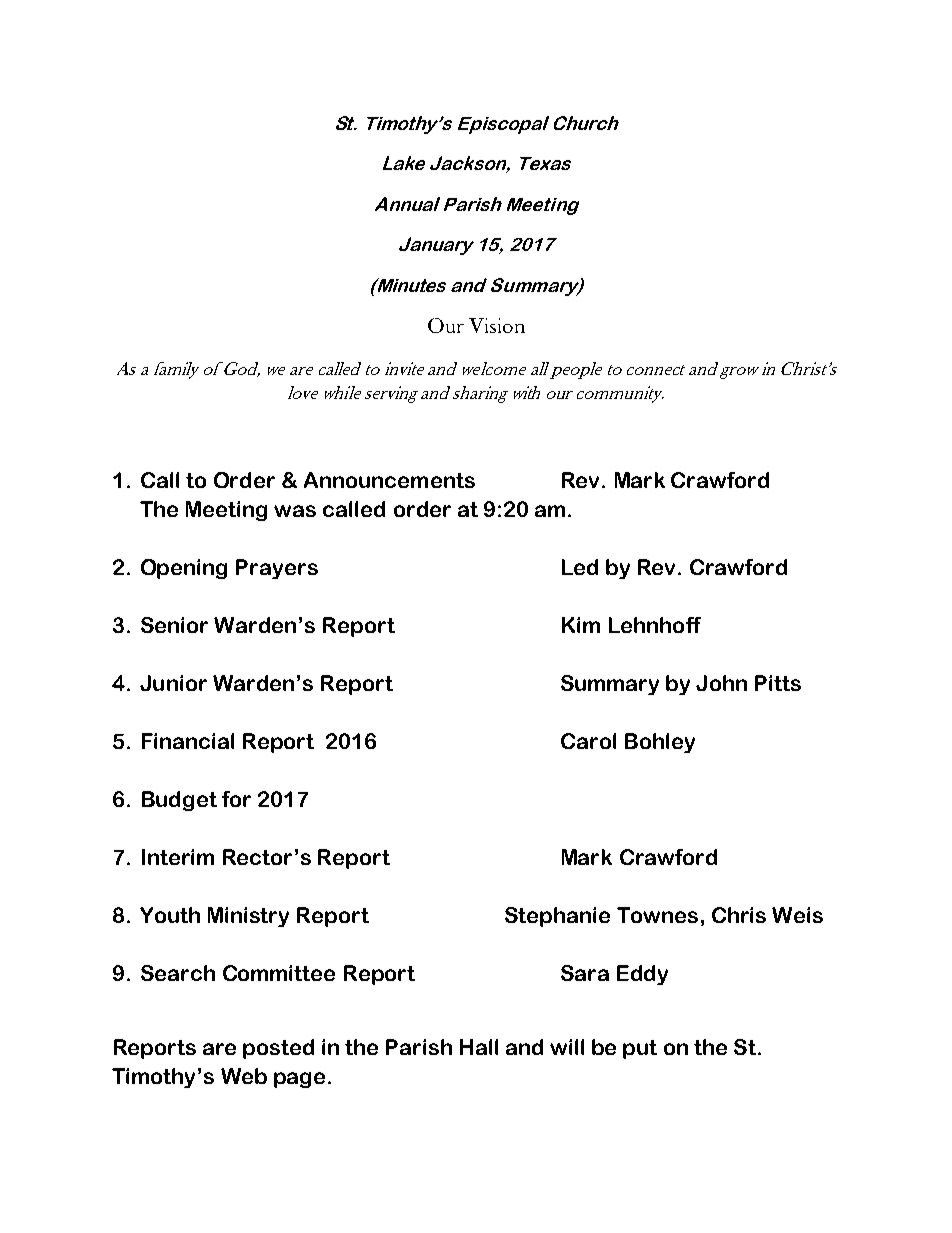  Describe the element at coordinates (173, 683) in the screenshot. I see `Junior` at that location.
